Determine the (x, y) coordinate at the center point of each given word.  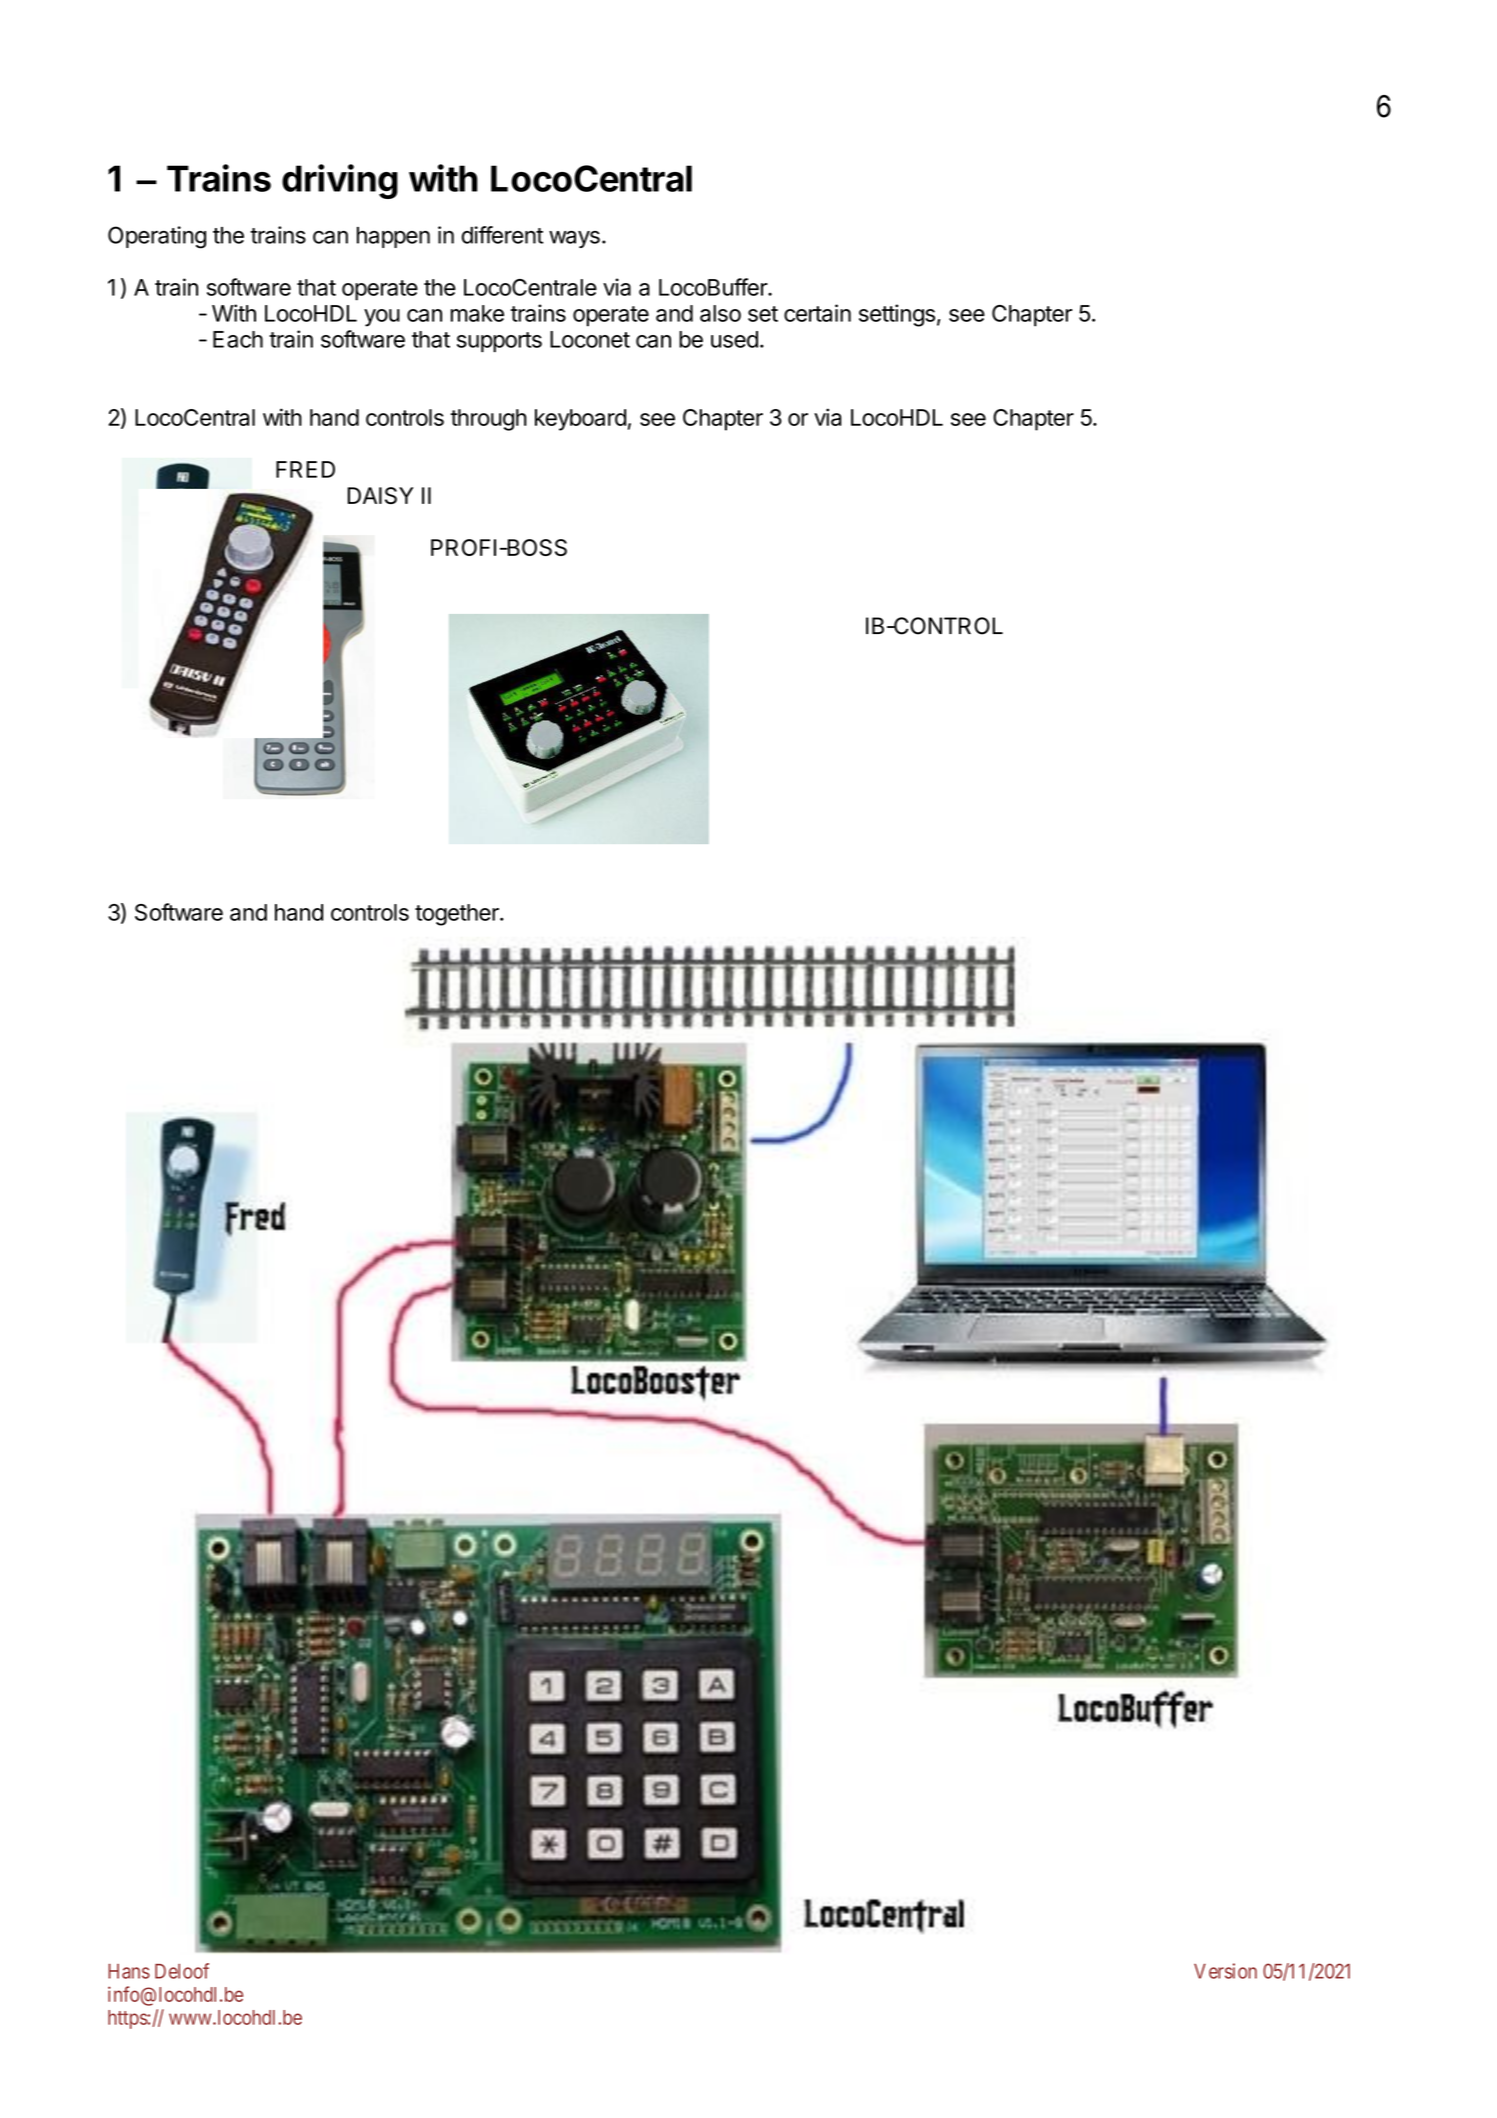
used (734, 339)
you (382, 318)
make (477, 313)
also (720, 313)
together (458, 915)
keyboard (580, 420)
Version (1225, 1971)
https (128, 2019)
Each (238, 339)
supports (499, 342)
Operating (157, 237)
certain (817, 313)
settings (897, 315)
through (489, 420)
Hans (129, 1971)
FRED (305, 469)
